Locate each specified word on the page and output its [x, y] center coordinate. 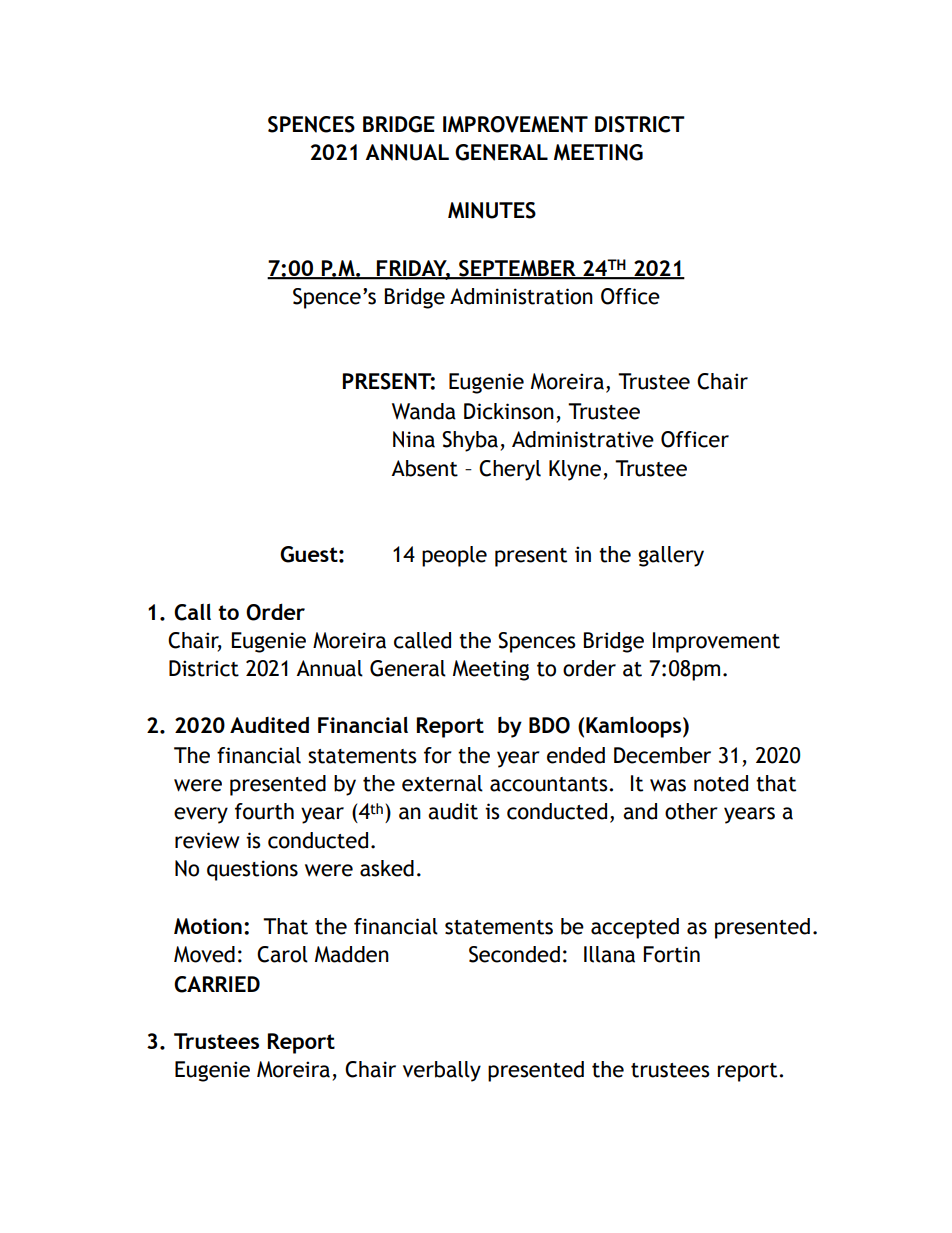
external [442, 783]
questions [252, 870]
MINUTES [492, 210]
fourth [264, 811]
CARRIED [217, 984]
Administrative [583, 439]
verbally [442, 1071]
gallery [671, 556]
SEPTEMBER [517, 269]
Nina [414, 439]
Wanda [424, 411]
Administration [521, 296]
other [691, 811]
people [454, 556]
